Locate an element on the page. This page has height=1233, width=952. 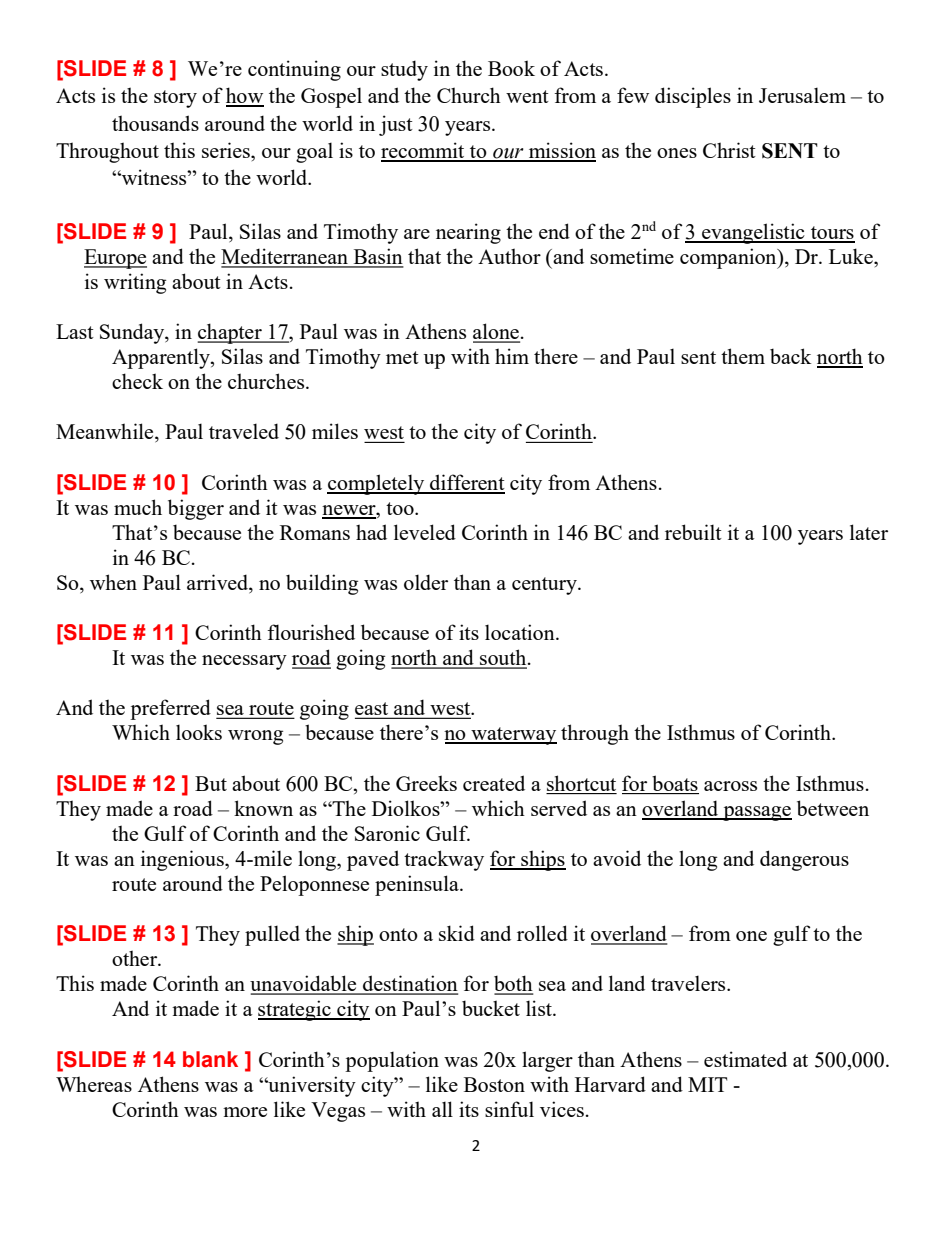
story is located at coordinates (175, 99).
